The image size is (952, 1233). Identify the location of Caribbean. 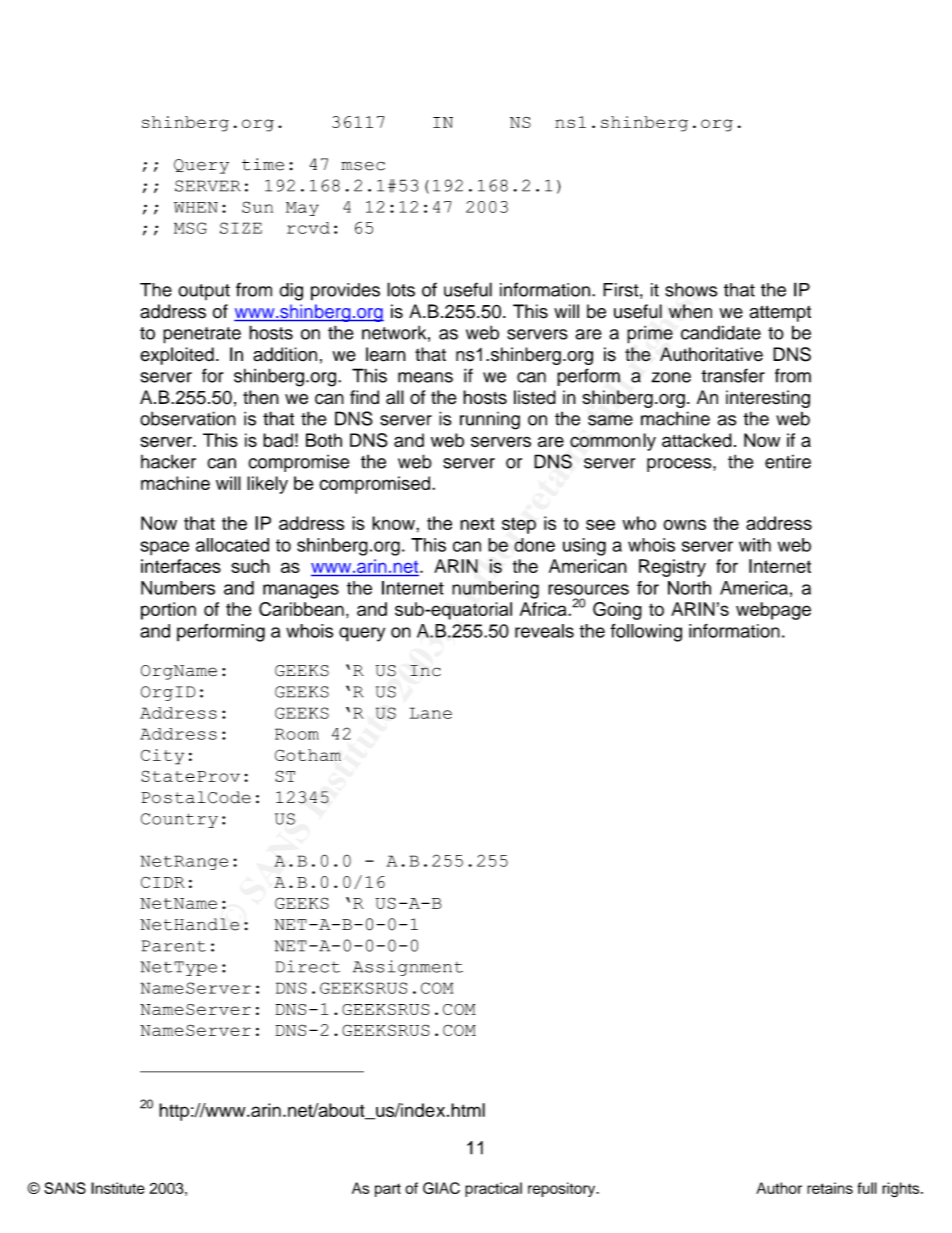
(301, 609).
